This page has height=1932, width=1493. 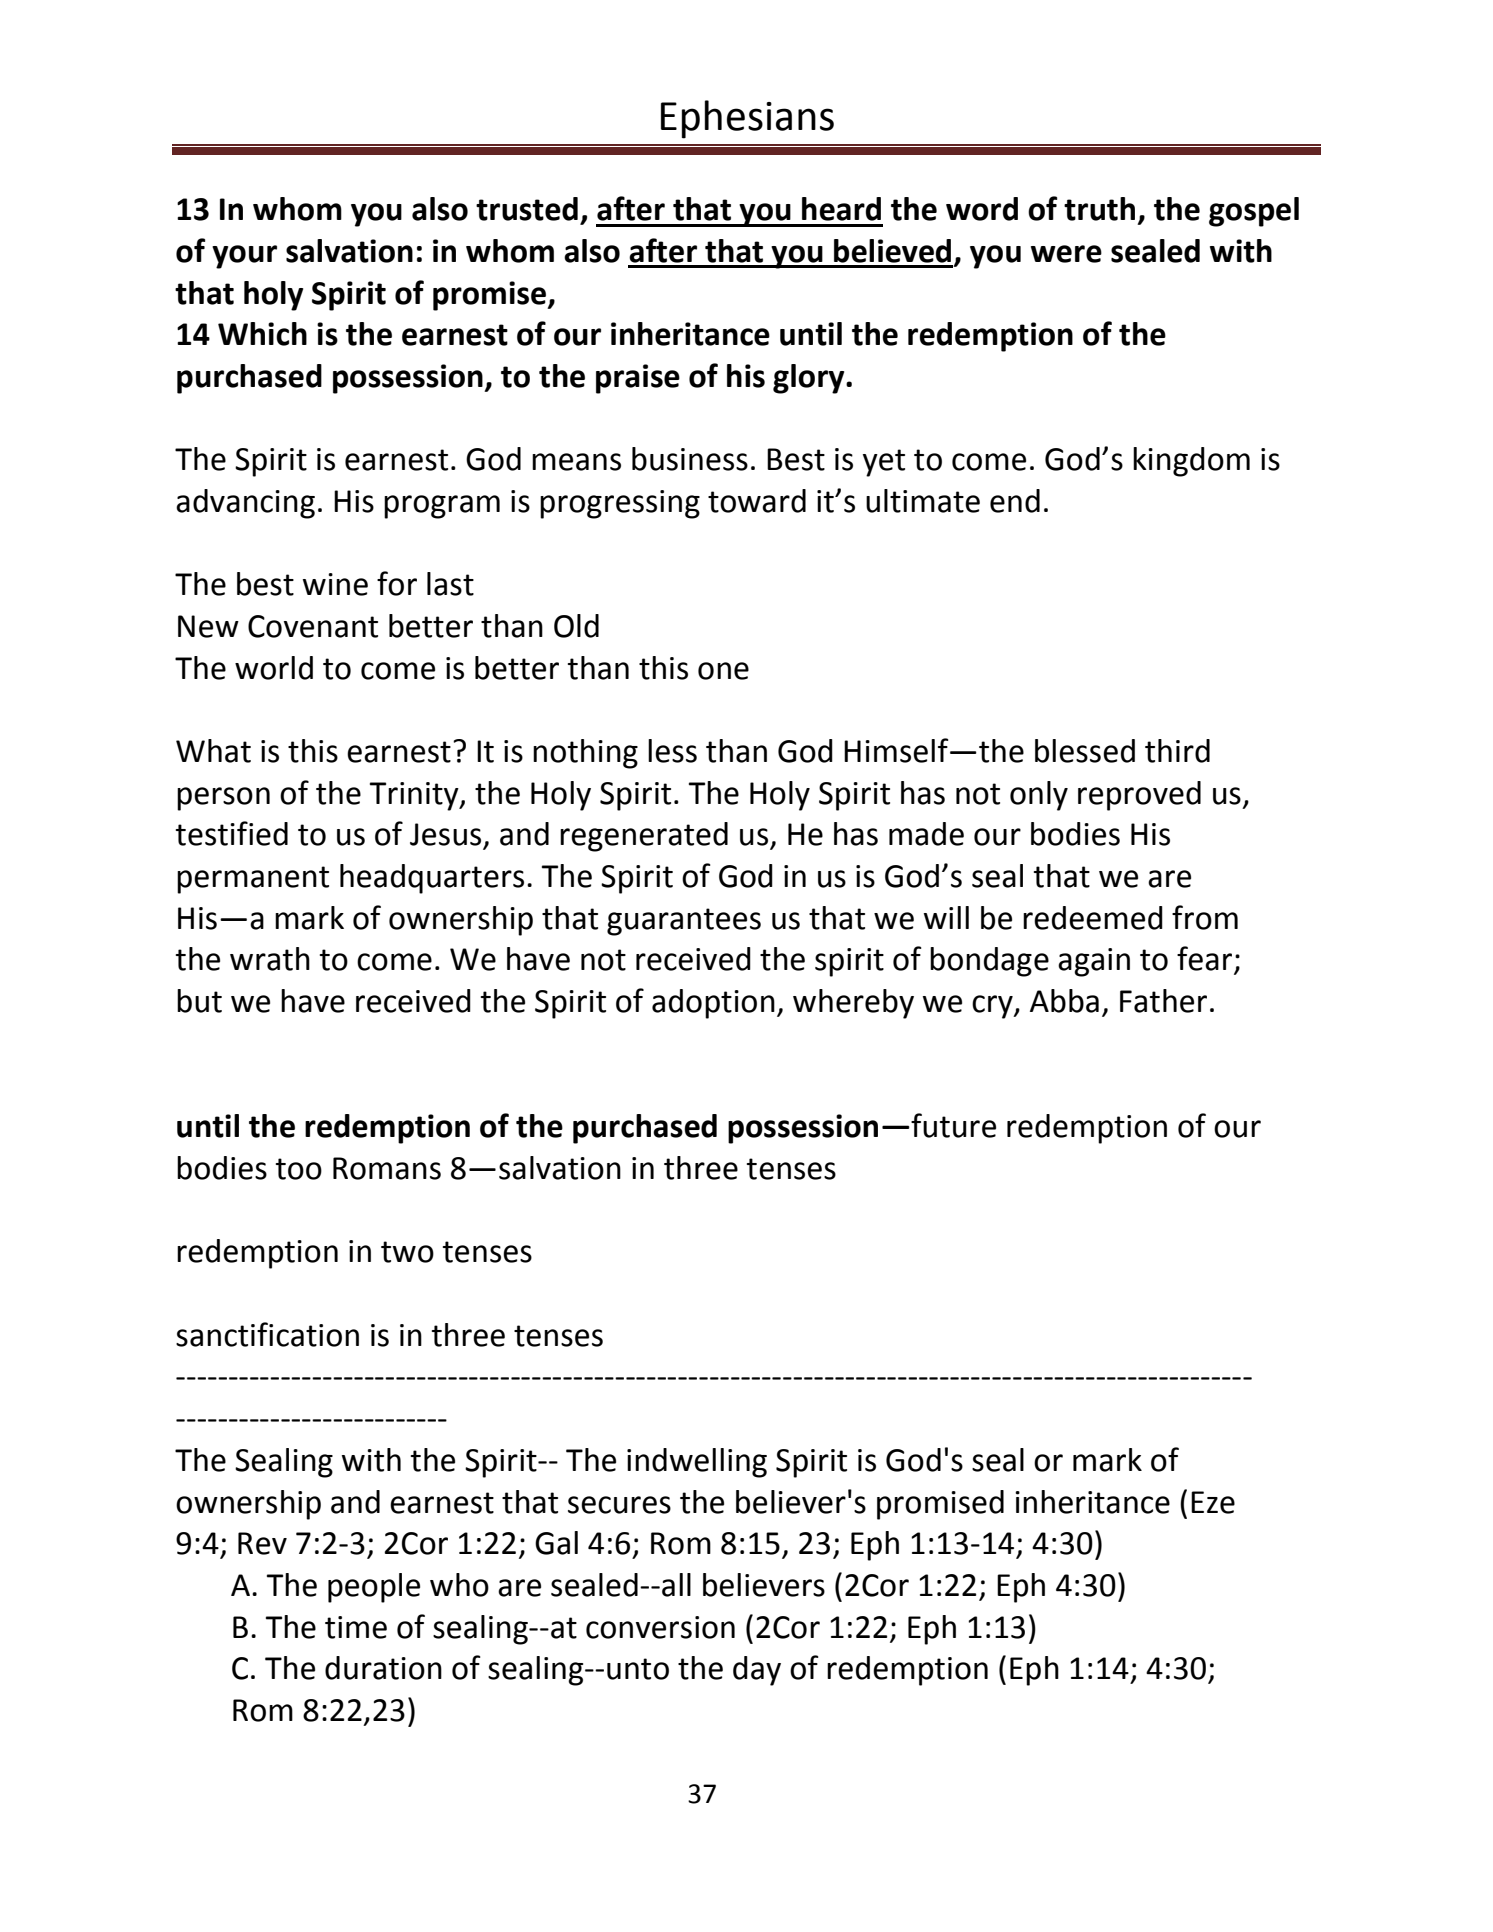 I want to click on conversion, so click(x=660, y=1627).
